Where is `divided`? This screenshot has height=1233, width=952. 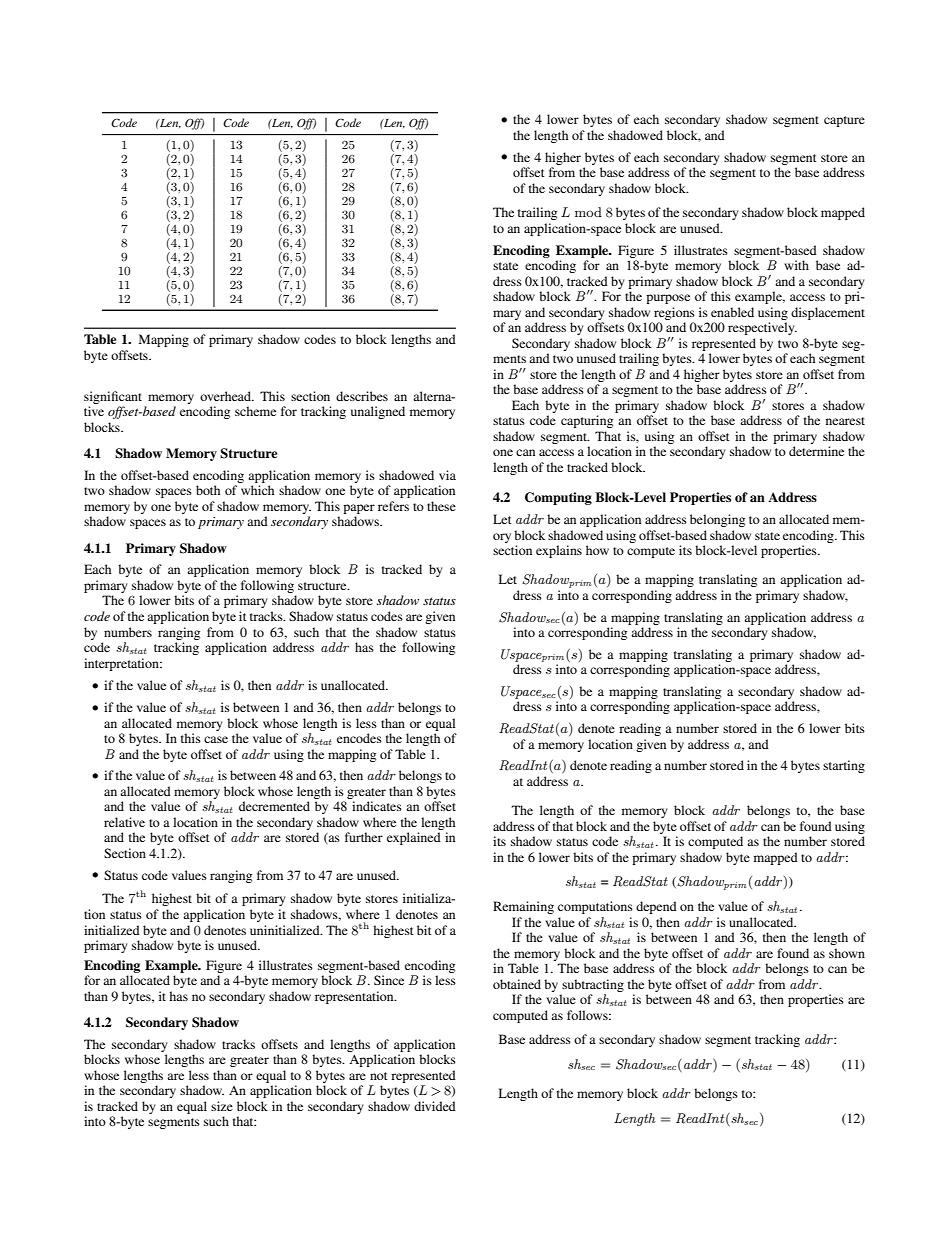
divided is located at coordinates (435, 1106).
